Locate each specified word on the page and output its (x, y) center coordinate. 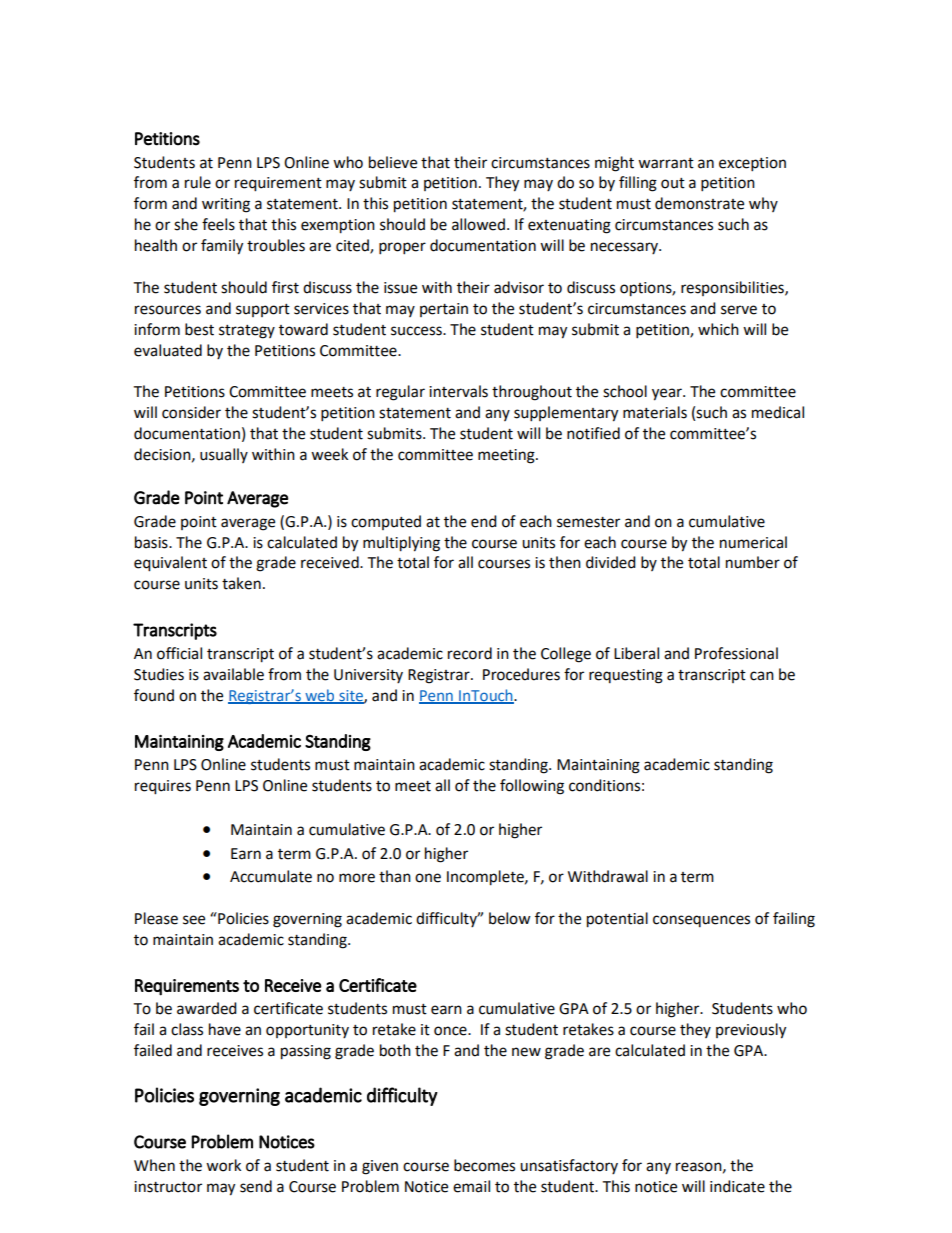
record (470, 653)
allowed (478, 224)
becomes (484, 1165)
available (233, 674)
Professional (736, 653)
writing (226, 205)
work (223, 1165)
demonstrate (699, 203)
